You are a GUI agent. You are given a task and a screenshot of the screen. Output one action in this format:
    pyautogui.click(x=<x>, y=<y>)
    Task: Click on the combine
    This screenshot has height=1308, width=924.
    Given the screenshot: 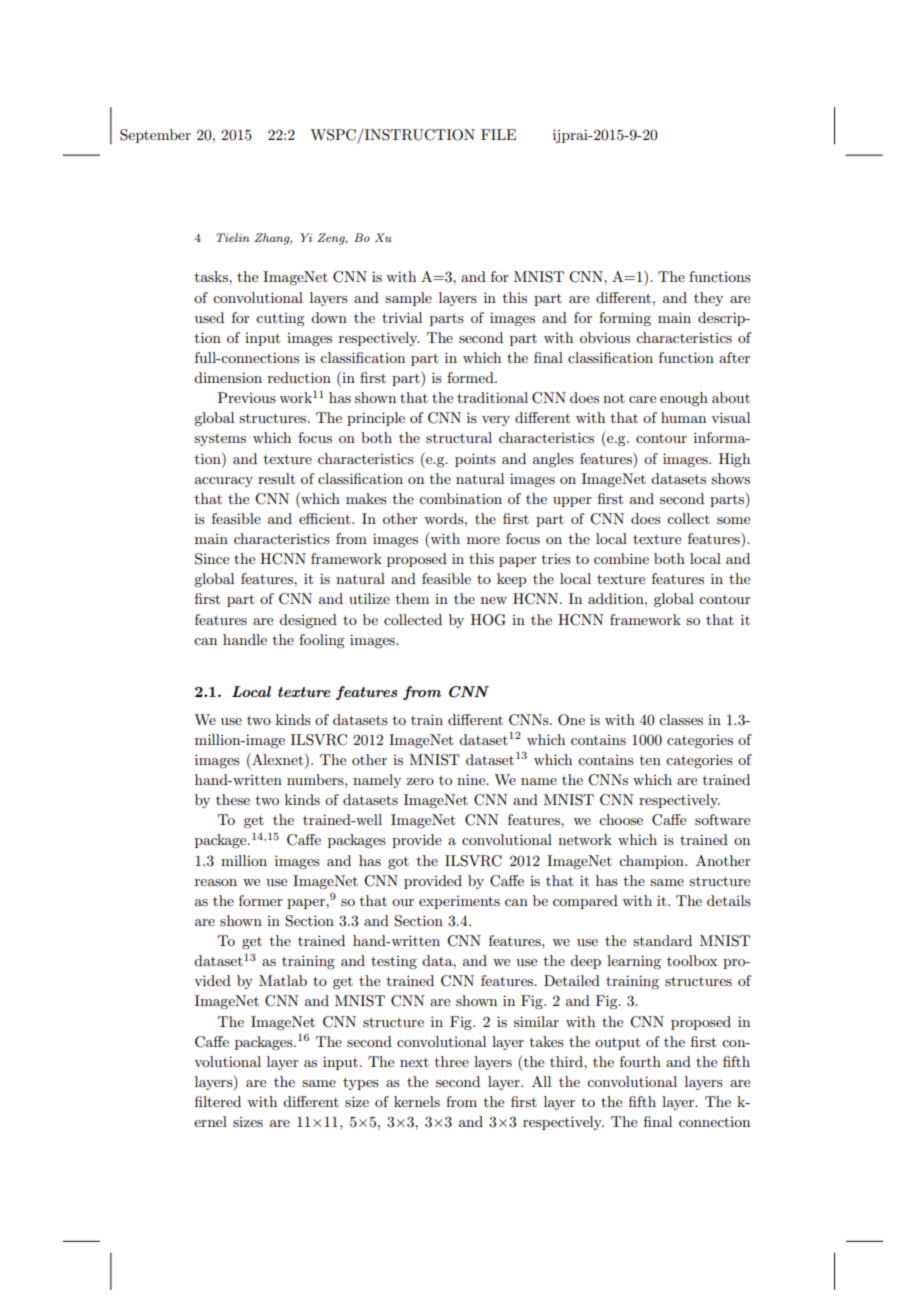 What is the action you would take?
    pyautogui.click(x=621, y=558)
